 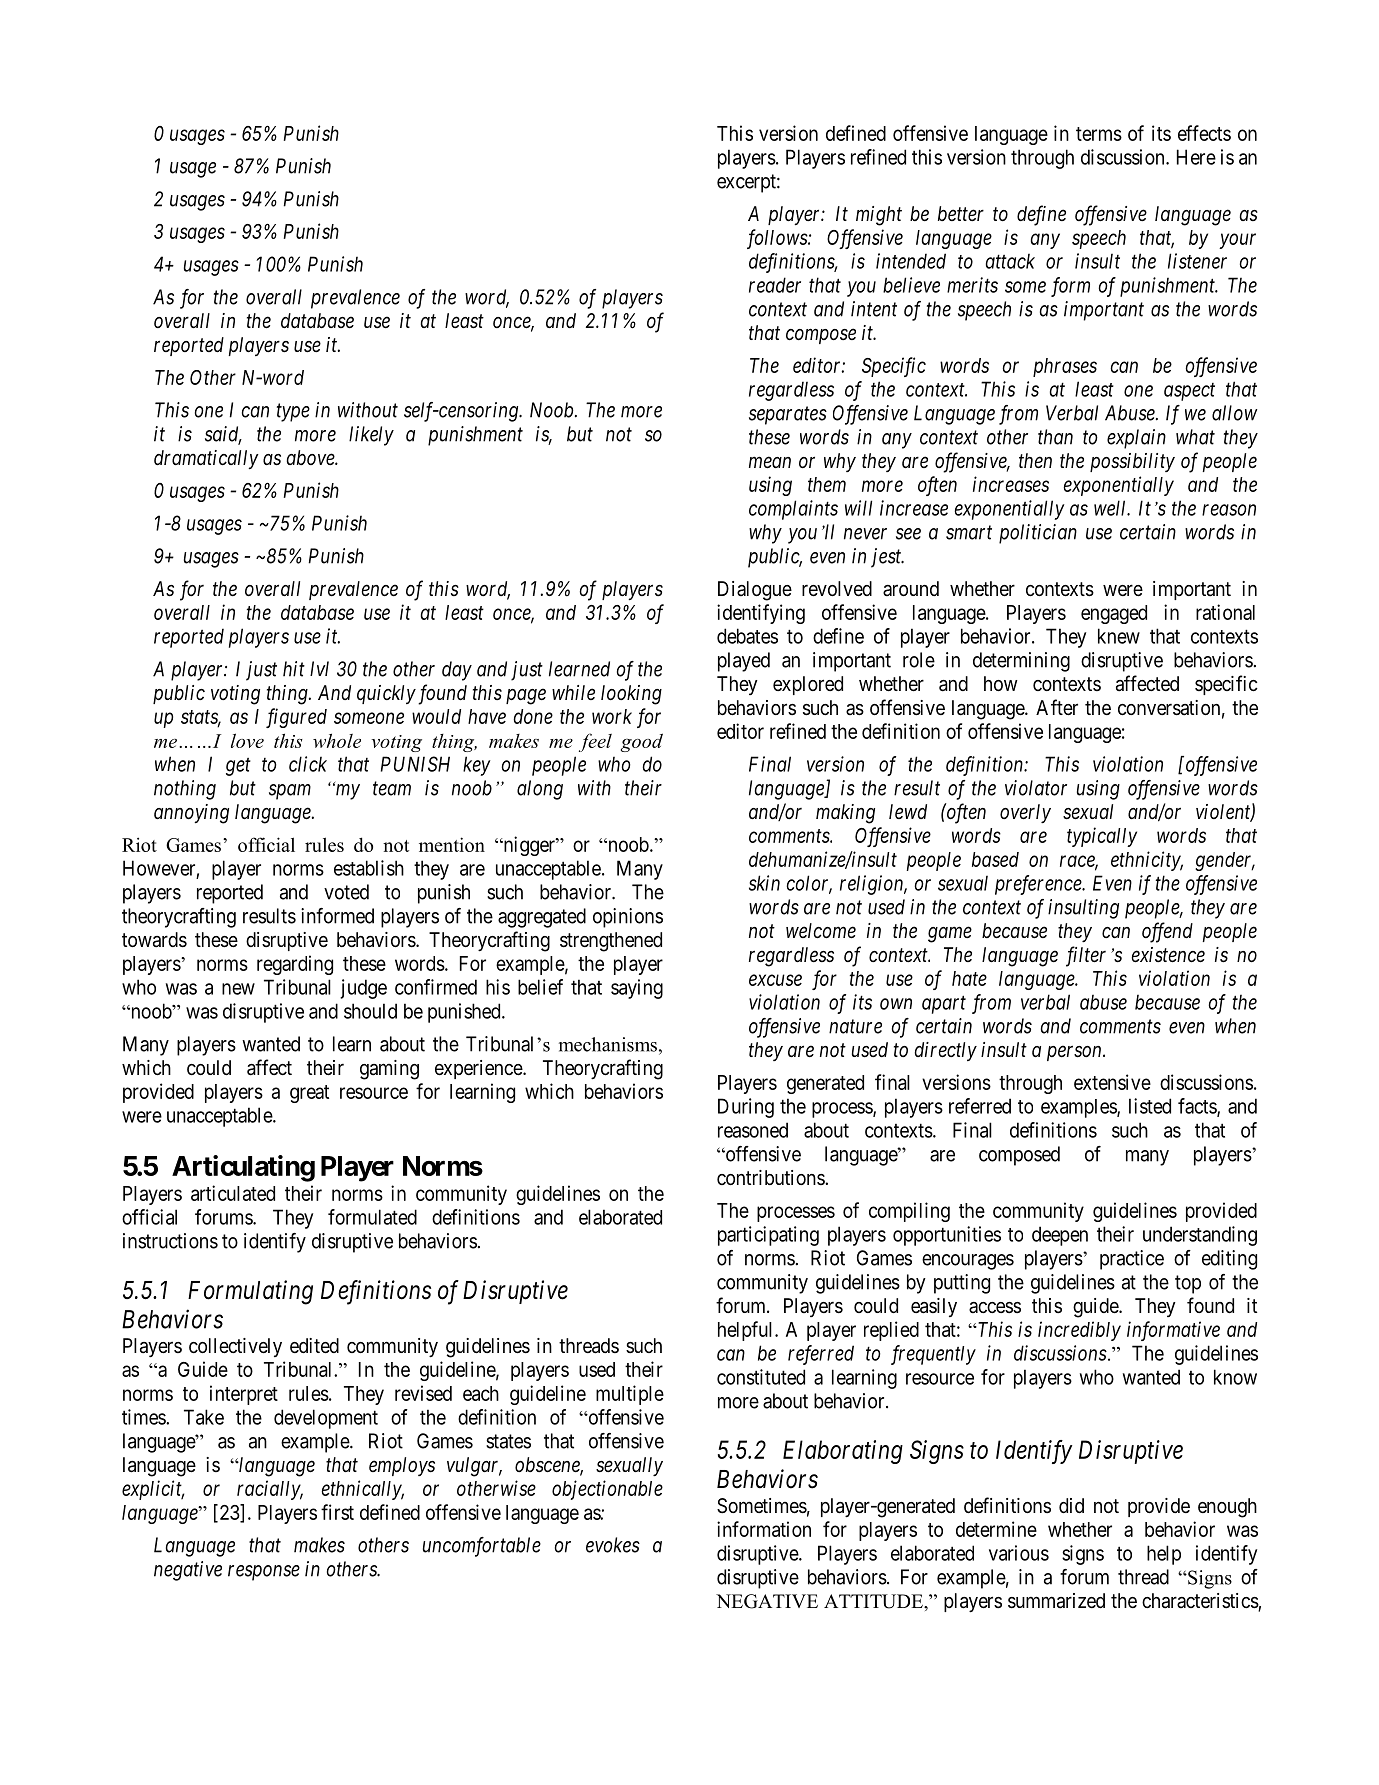 What do you see at coordinates (613, 1545) in the image?
I see `evokes` at bounding box center [613, 1545].
